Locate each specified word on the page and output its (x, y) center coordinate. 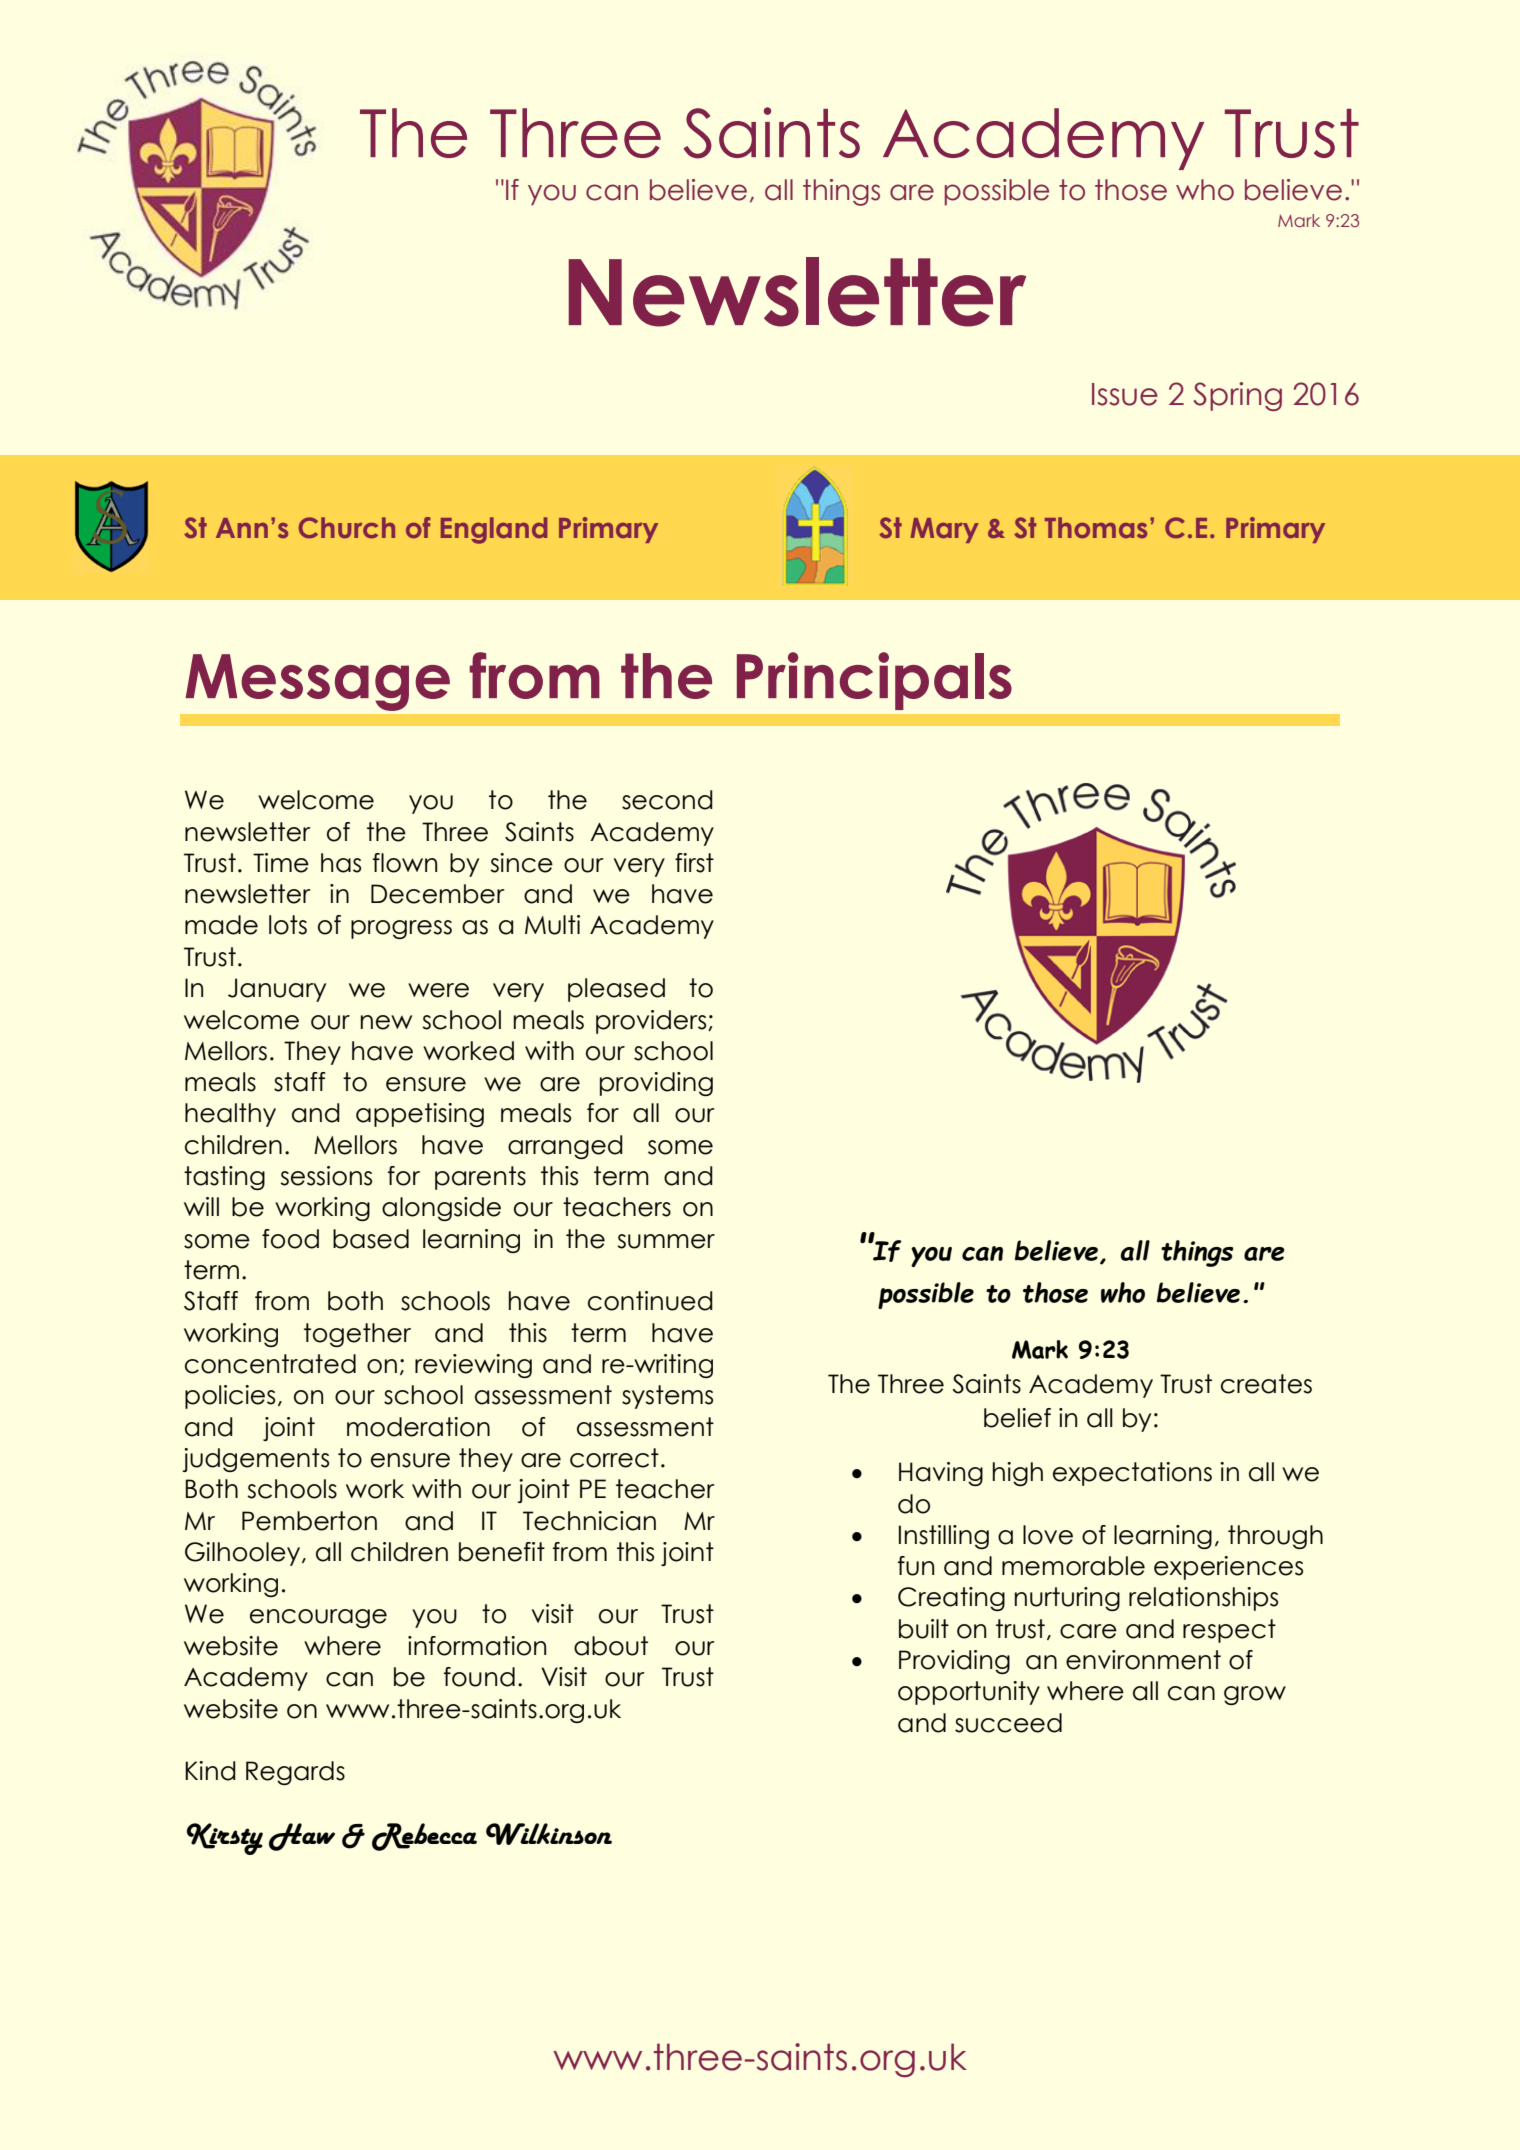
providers (652, 1022)
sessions (326, 1176)
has (341, 863)
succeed (1008, 1723)
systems (667, 1397)
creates (1266, 1384)
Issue (1125, 394)
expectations (1132, 1474)
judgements (255, 1460)
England (494, 530)
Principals (874, 681)
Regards (295, 1773)
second (667, 800)
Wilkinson (549, 1834)
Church (347, 528)
